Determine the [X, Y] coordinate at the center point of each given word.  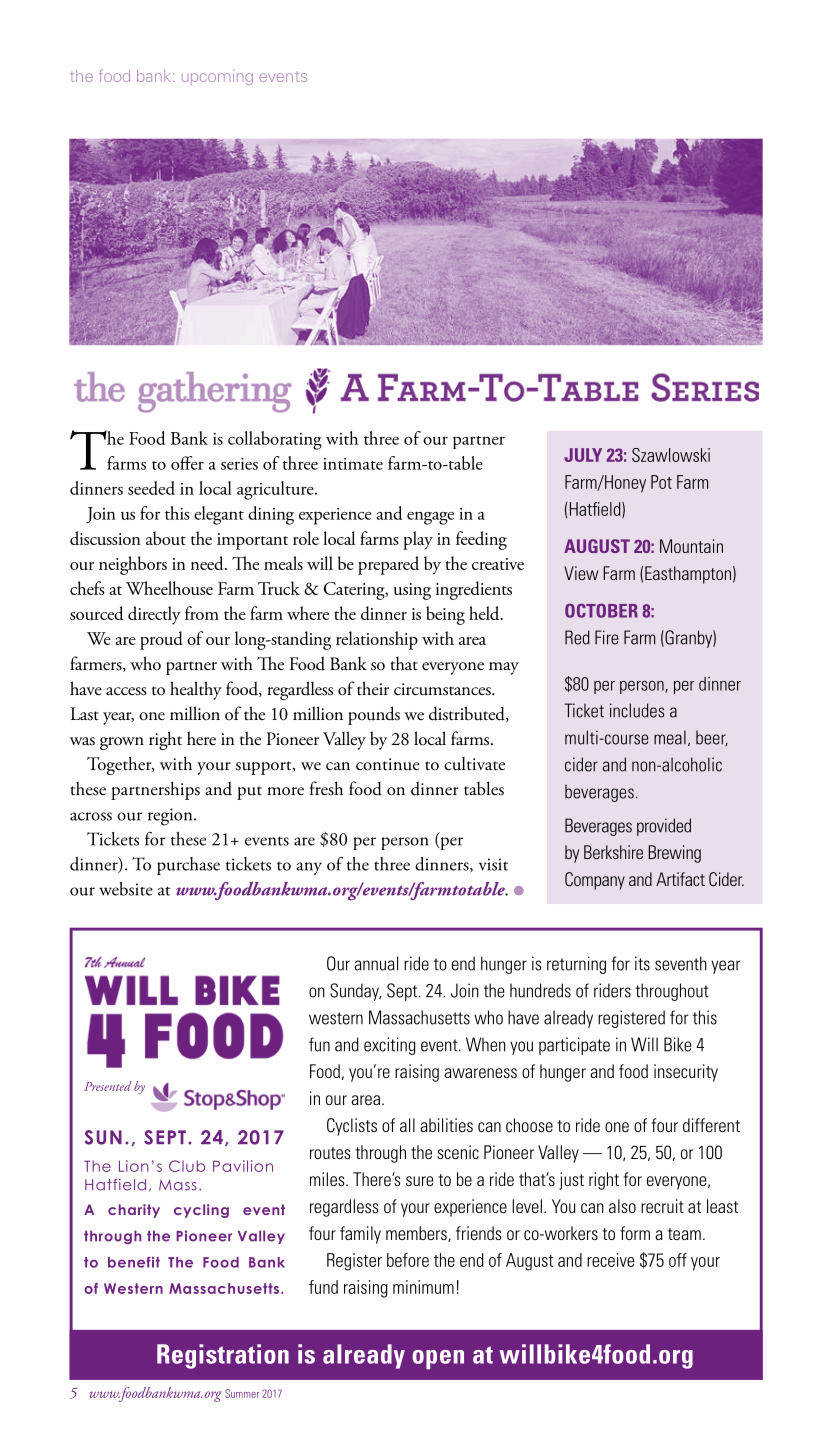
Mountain [691, 546]
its [642, 963]
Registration [223, 1356]
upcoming [217, 77]
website [126, 889]
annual [376, 963]
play [418, 540]
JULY [583, 455]
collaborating [275, 440]
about [166, 538]
